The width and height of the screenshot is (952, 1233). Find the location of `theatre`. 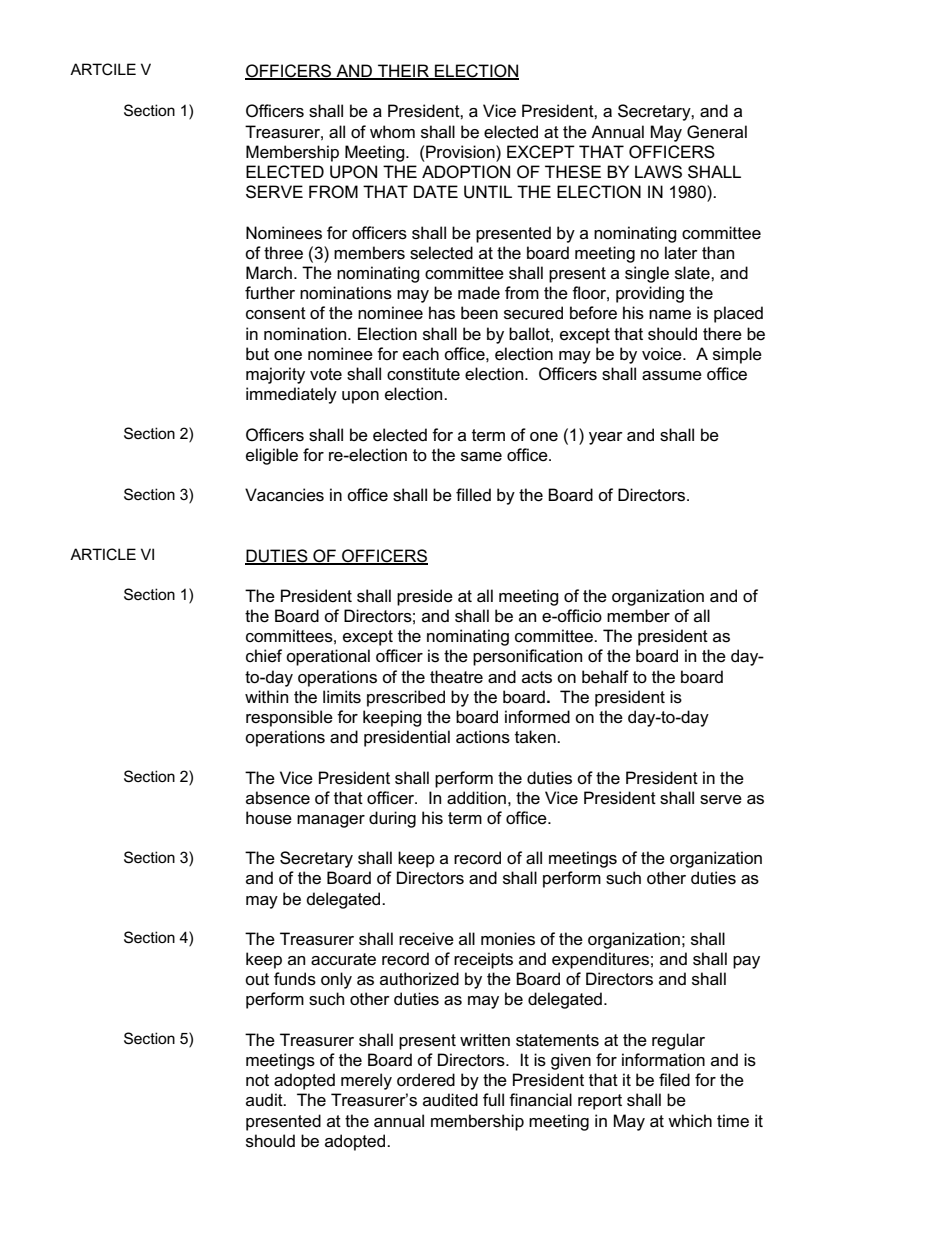

theatre is located at coordinates (456, 677).
